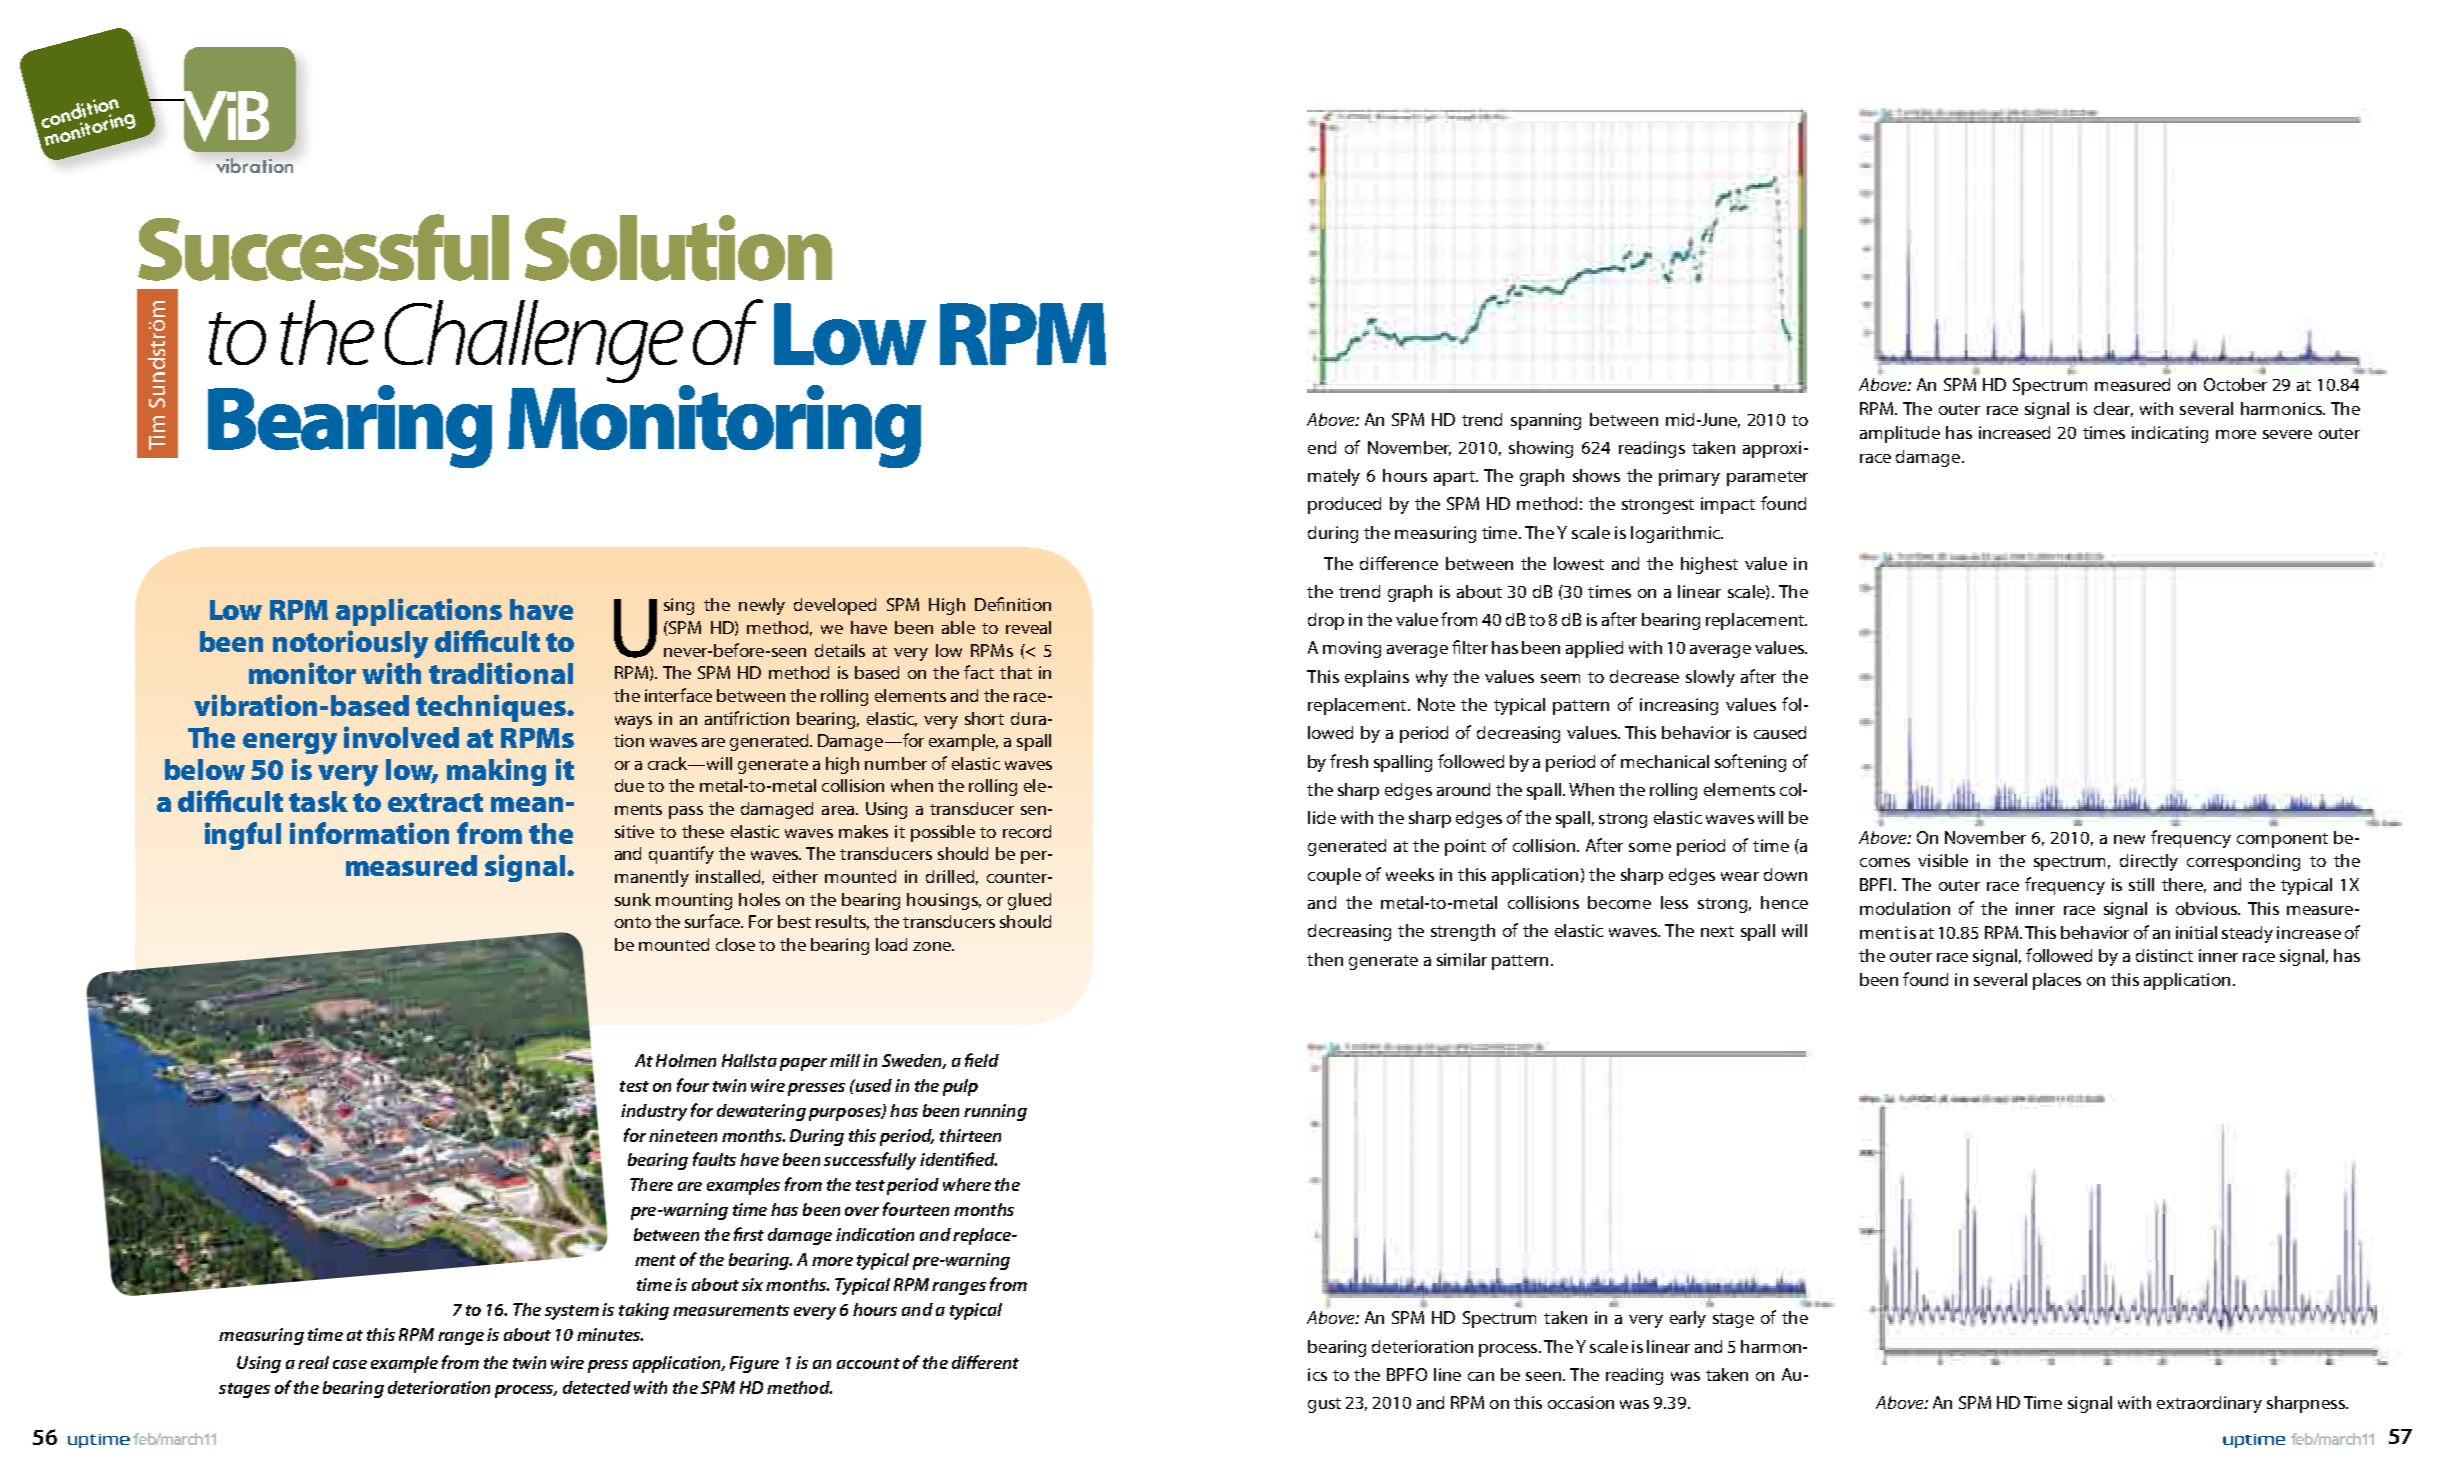 The width and height of the image is (2445, 1477). I want to click on spanning, so click(1546, 421).
